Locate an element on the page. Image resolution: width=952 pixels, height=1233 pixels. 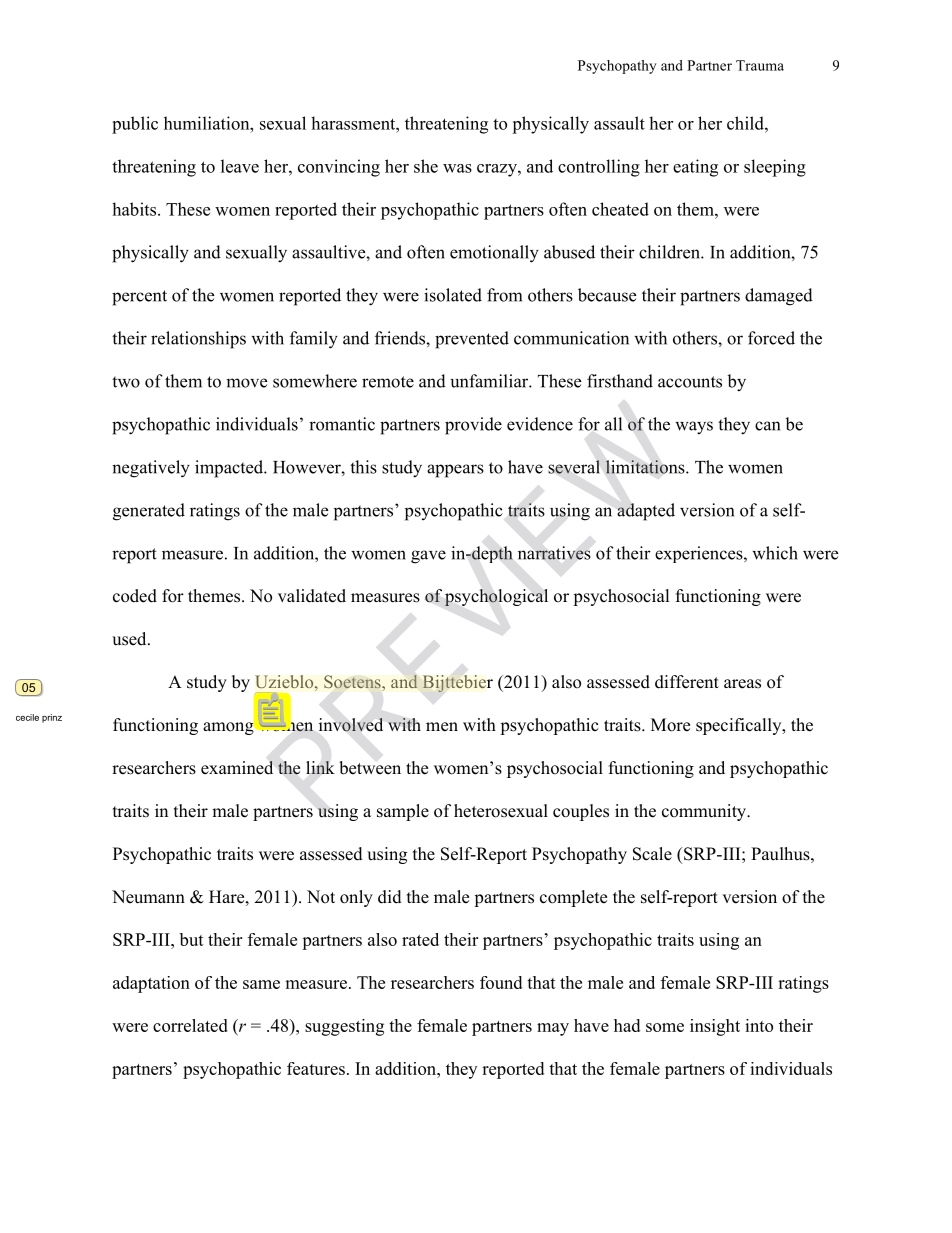
Trauma is located at coordinates (760, 65).
